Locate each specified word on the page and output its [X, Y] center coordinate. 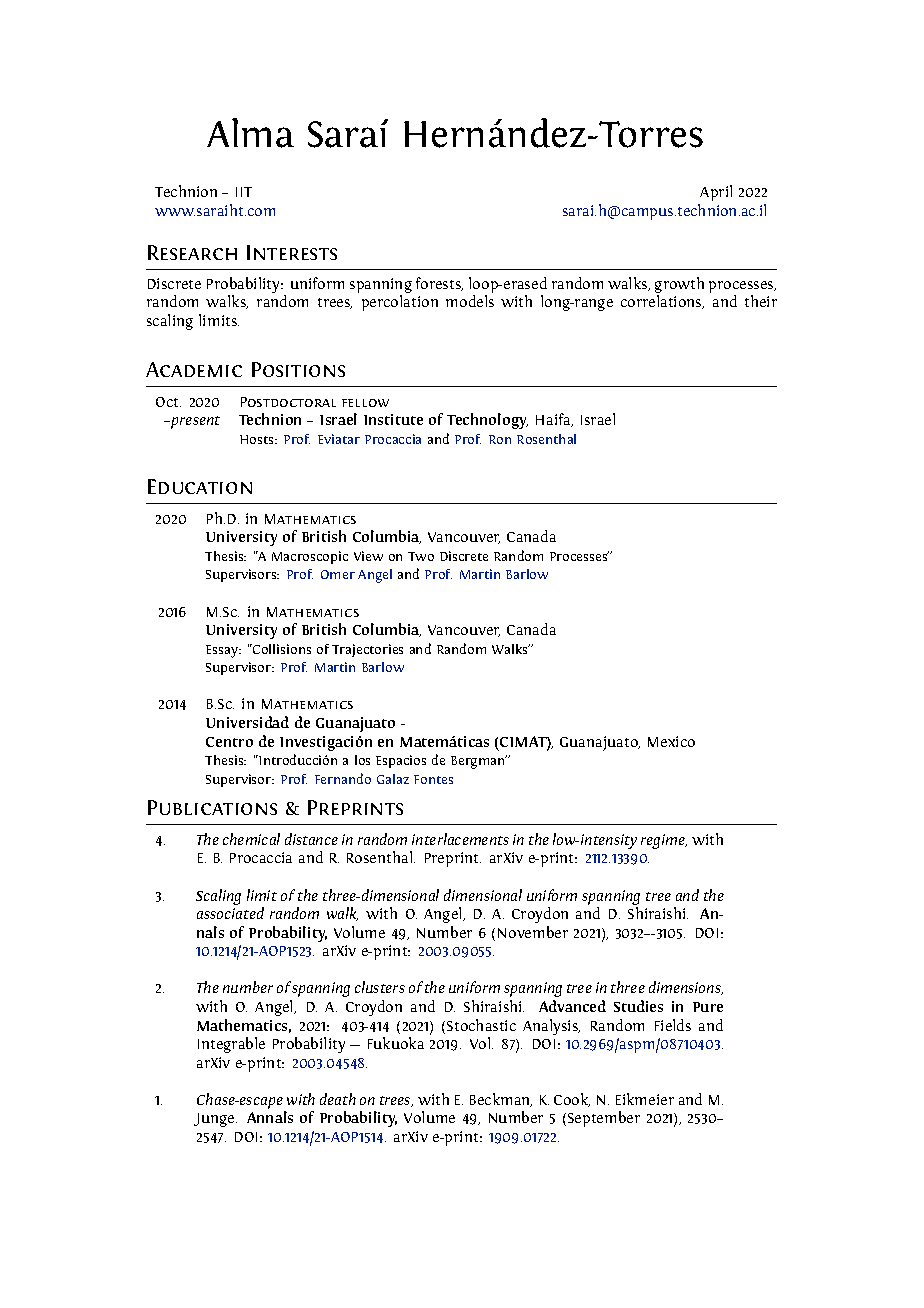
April [716, 193]
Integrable [231, 1045]
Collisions [281, 649]
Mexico [671, 741]
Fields [673, 1025]
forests [439, 284]
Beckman [501, 1100]
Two [421, 556]
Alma [250, 133]
